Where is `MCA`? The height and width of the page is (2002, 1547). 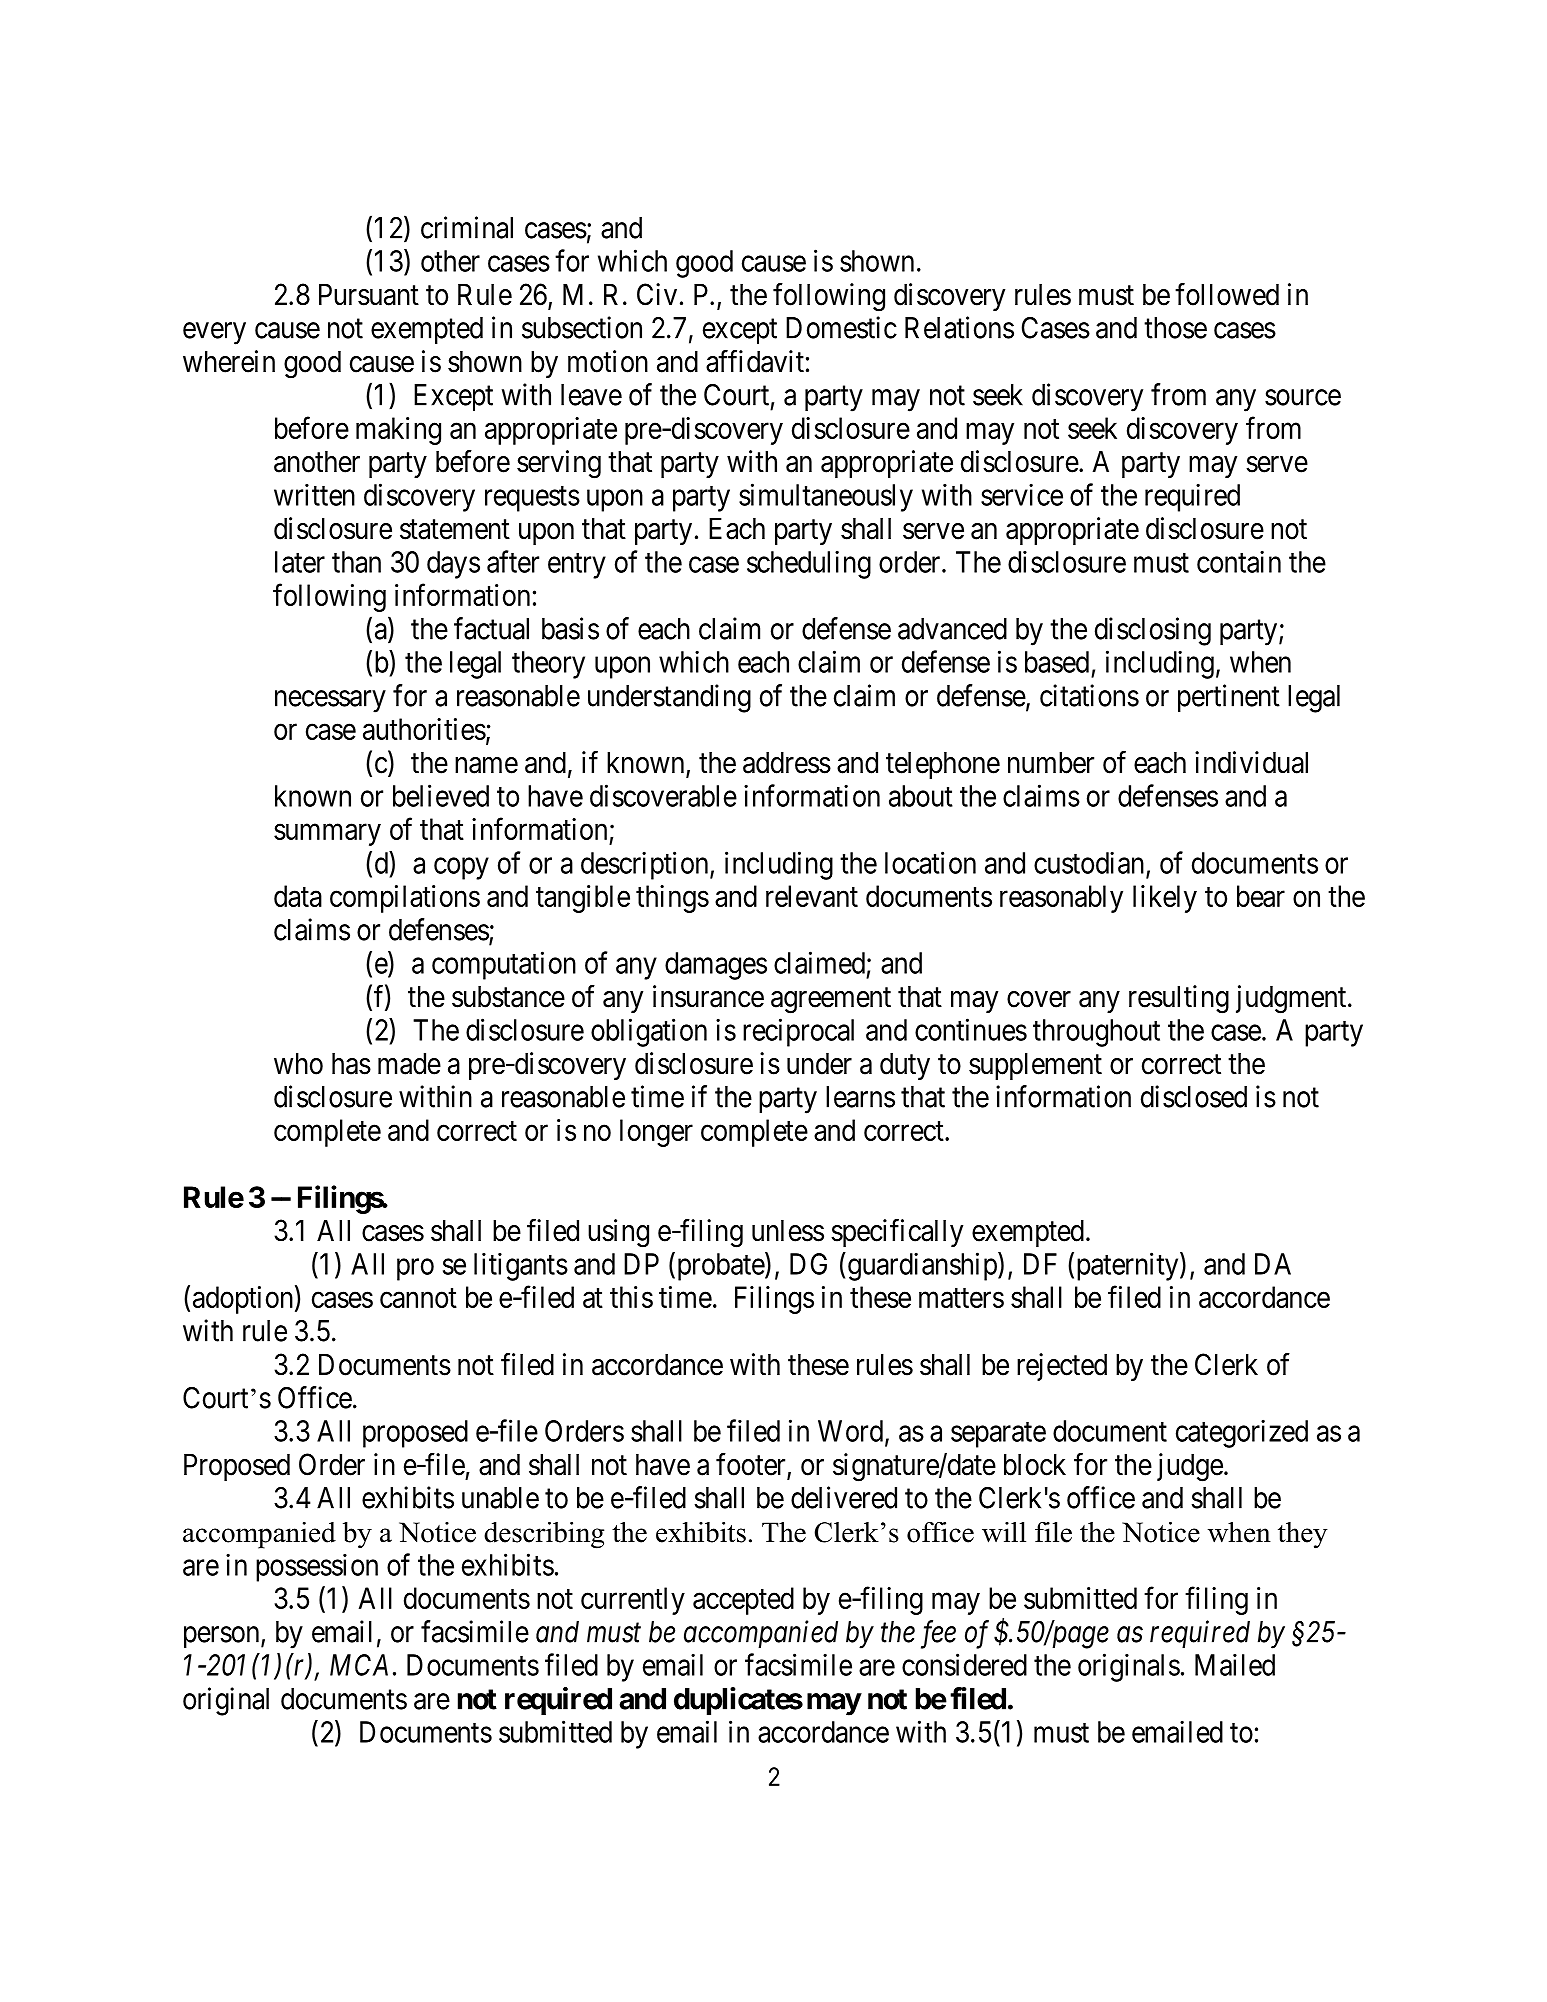 MCA is located at coordinates (359, 1665).
